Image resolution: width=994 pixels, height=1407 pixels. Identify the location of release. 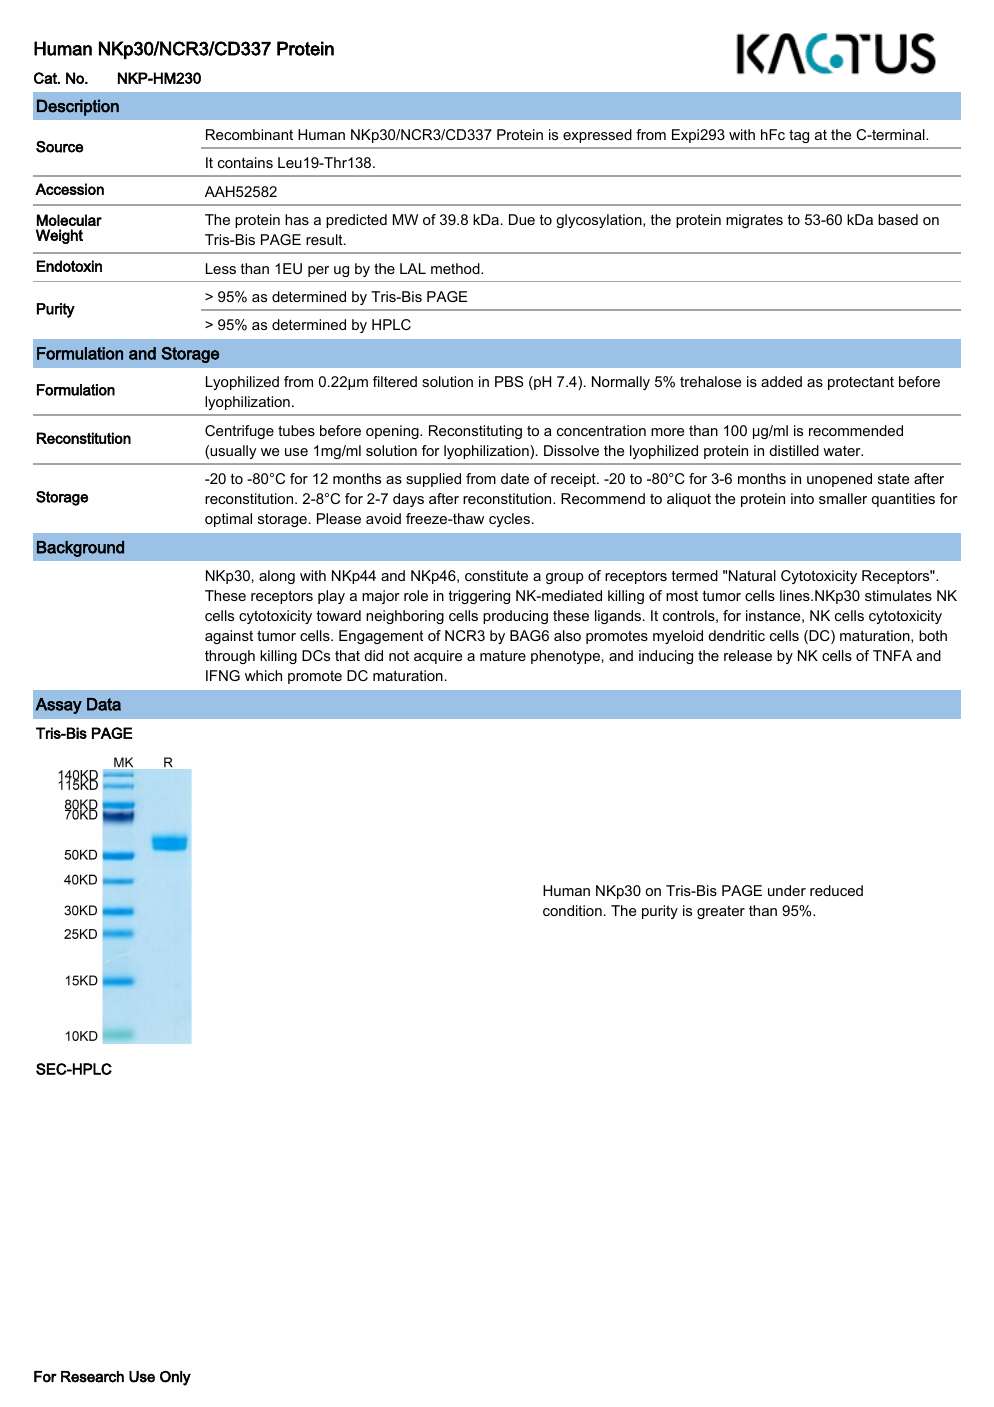
(748, 655).
